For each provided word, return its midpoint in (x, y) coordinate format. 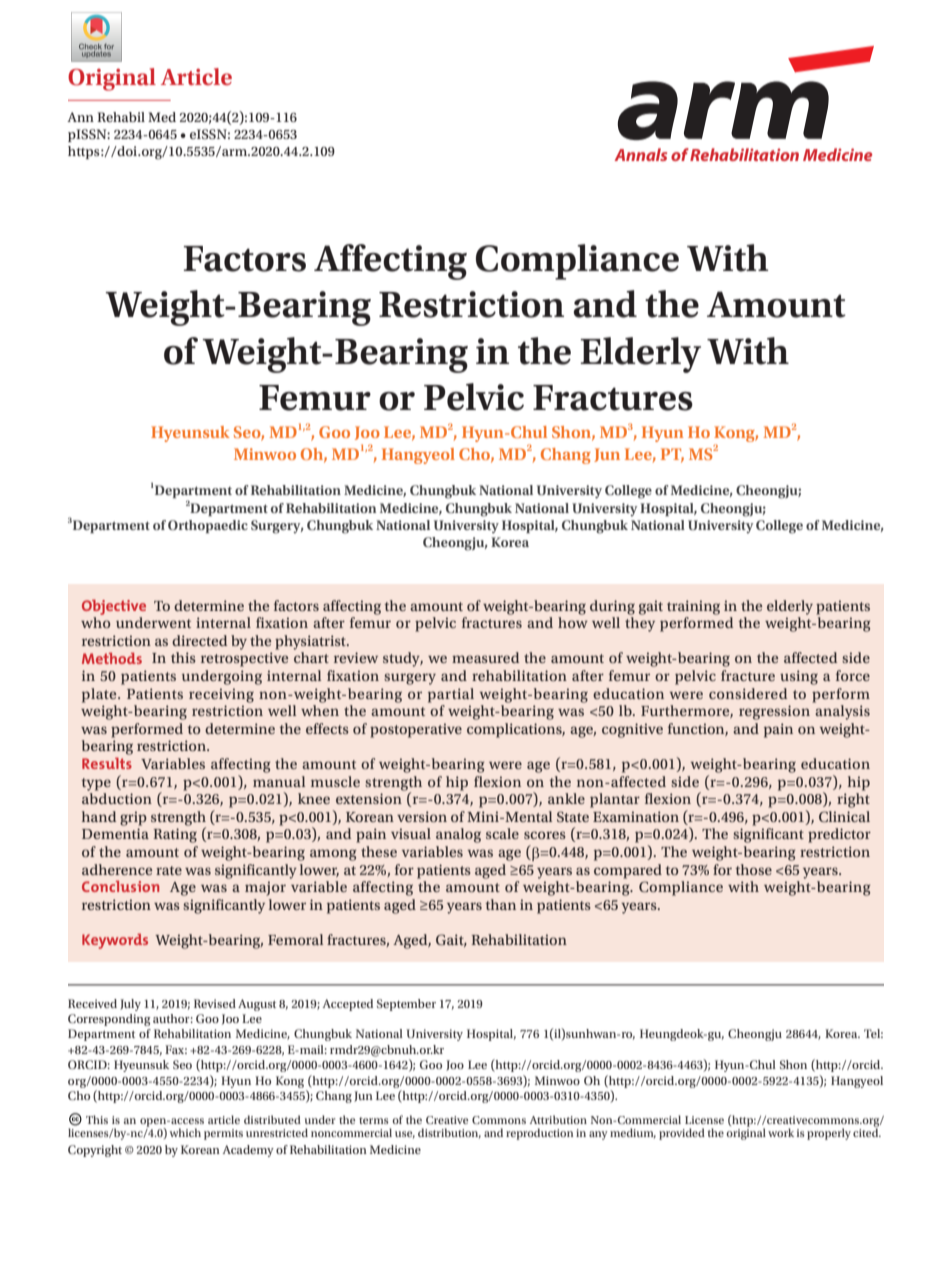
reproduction (539, 1134)
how (573, 622)
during (612, 607)
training (693, 607)
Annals (640, 154)
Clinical (844, 817)
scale (502, 833)
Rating (175, 835)
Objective (114, 607)
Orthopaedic (208, 526)
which (185, 1132)
